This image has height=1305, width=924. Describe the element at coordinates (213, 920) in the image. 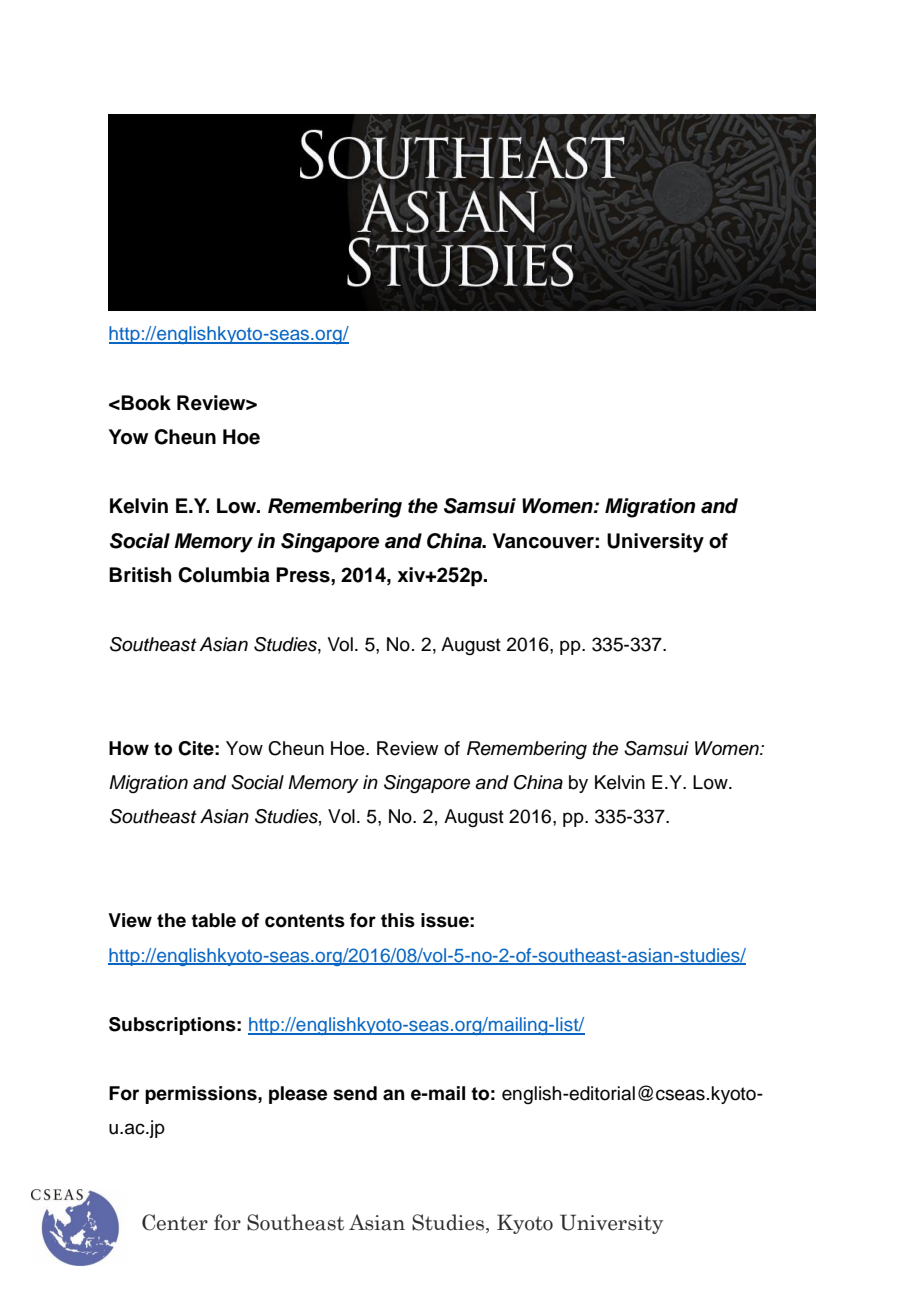

I see `table` at that location.
